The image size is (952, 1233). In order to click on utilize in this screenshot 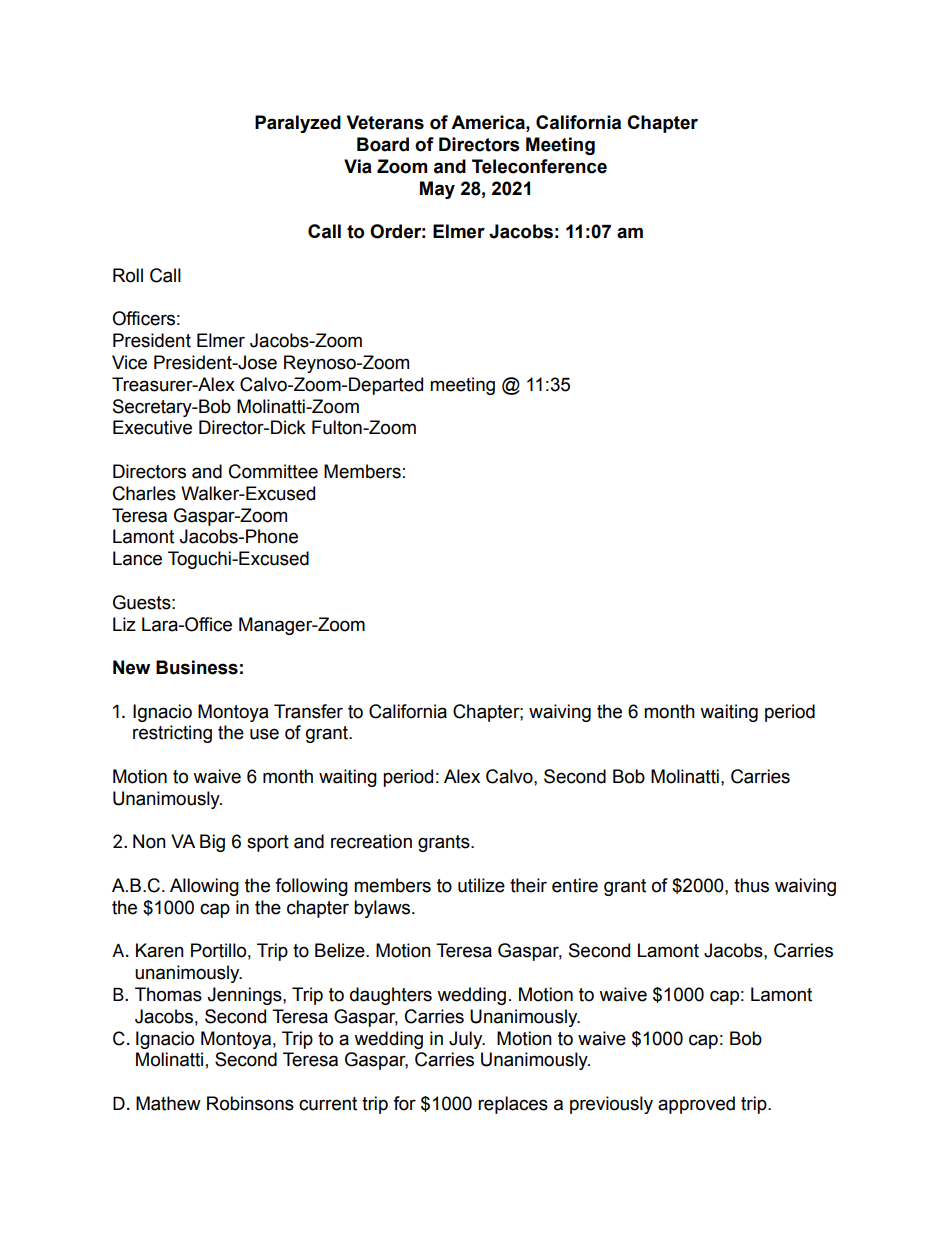, I will do `click(481, 885)`.
